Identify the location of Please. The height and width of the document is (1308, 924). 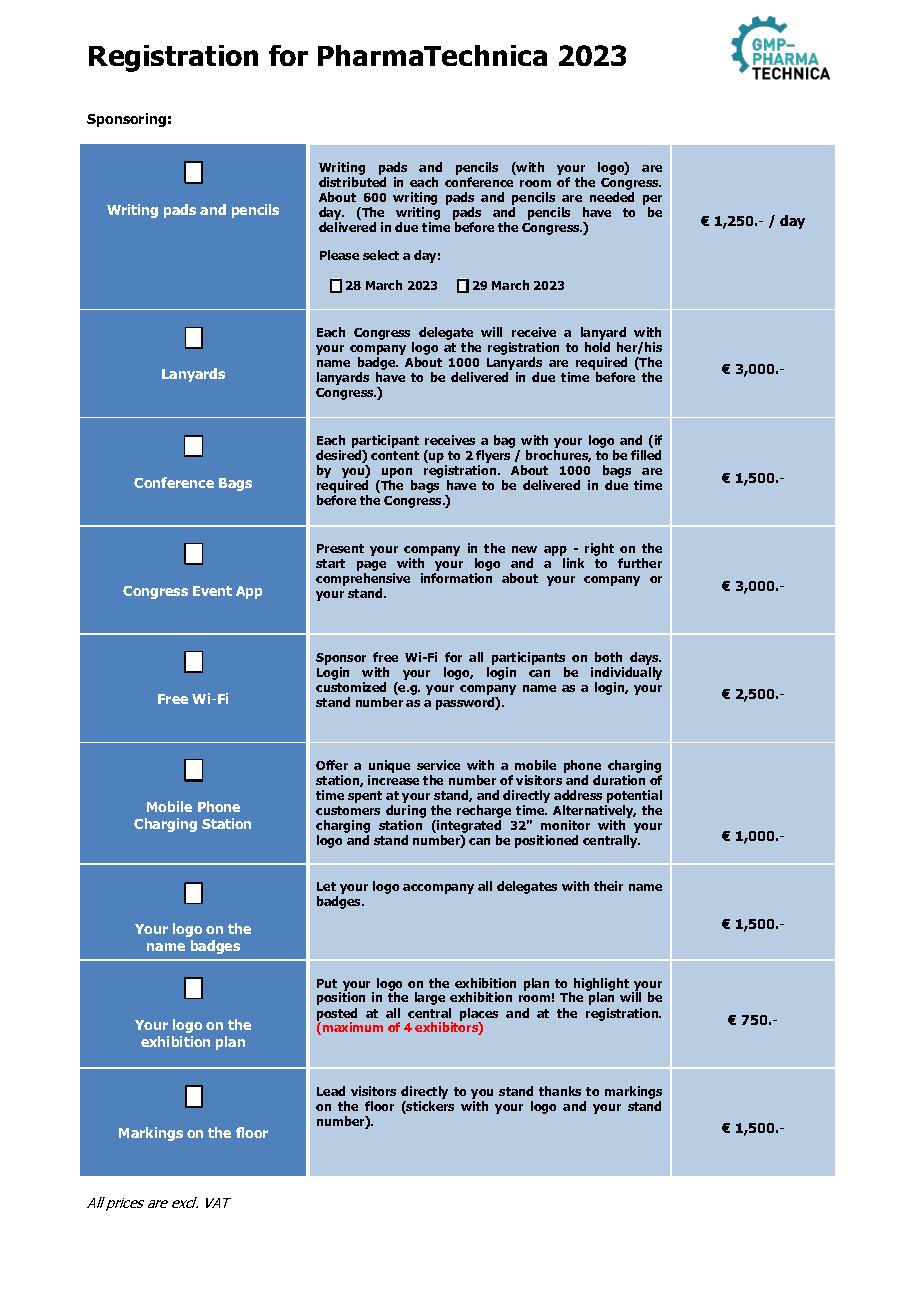
(339, 255).
